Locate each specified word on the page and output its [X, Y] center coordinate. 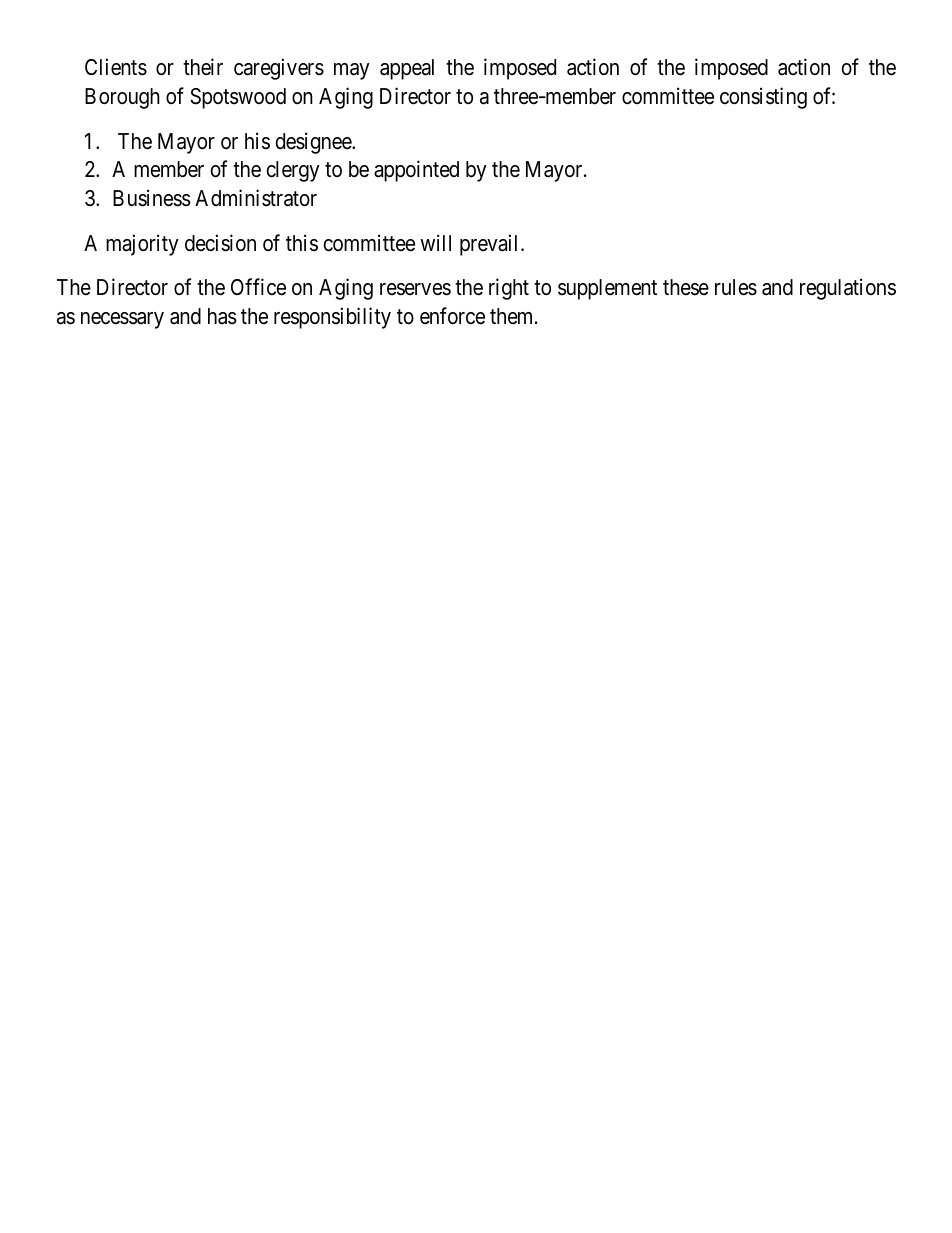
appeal [407, 69]
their [203, 67]
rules [736, 287]
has [222, 316]
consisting [763, 98]
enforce [452, 316]
